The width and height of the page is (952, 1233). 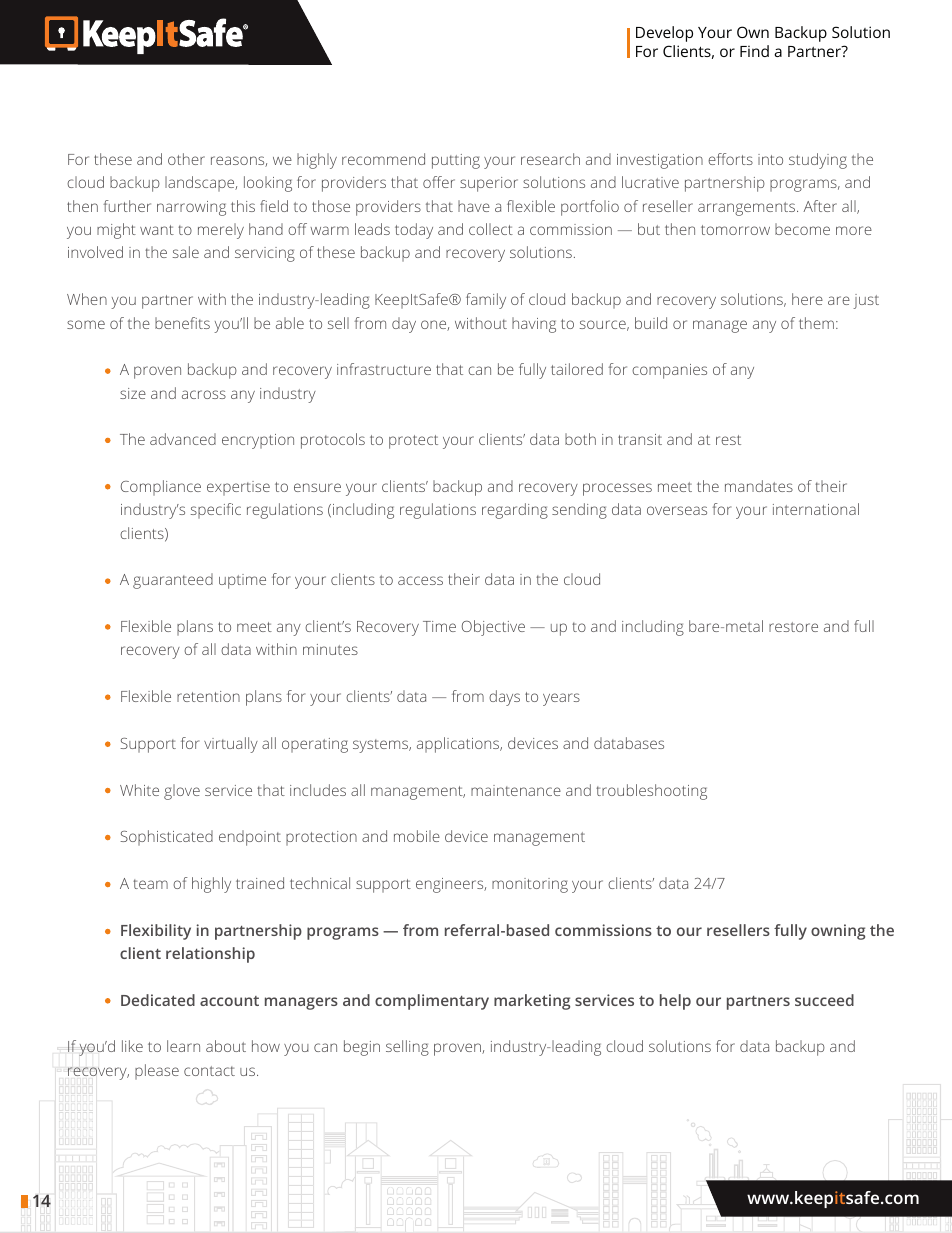 What do you see at coordinates (204, 394) in the page?
I see `across` at bounding box center [204, 394].
